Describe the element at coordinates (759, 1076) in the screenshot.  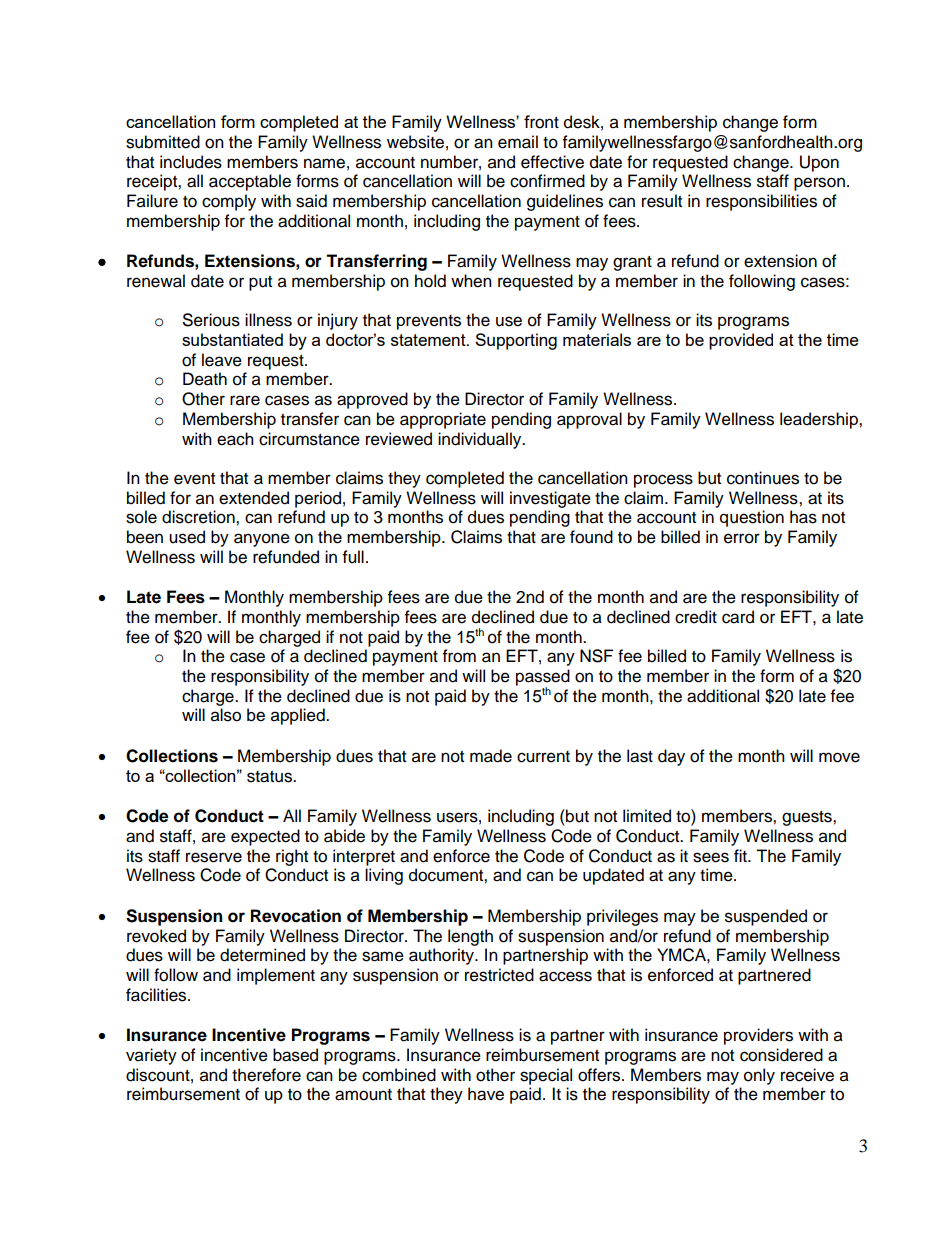
I see `only` at that location.
